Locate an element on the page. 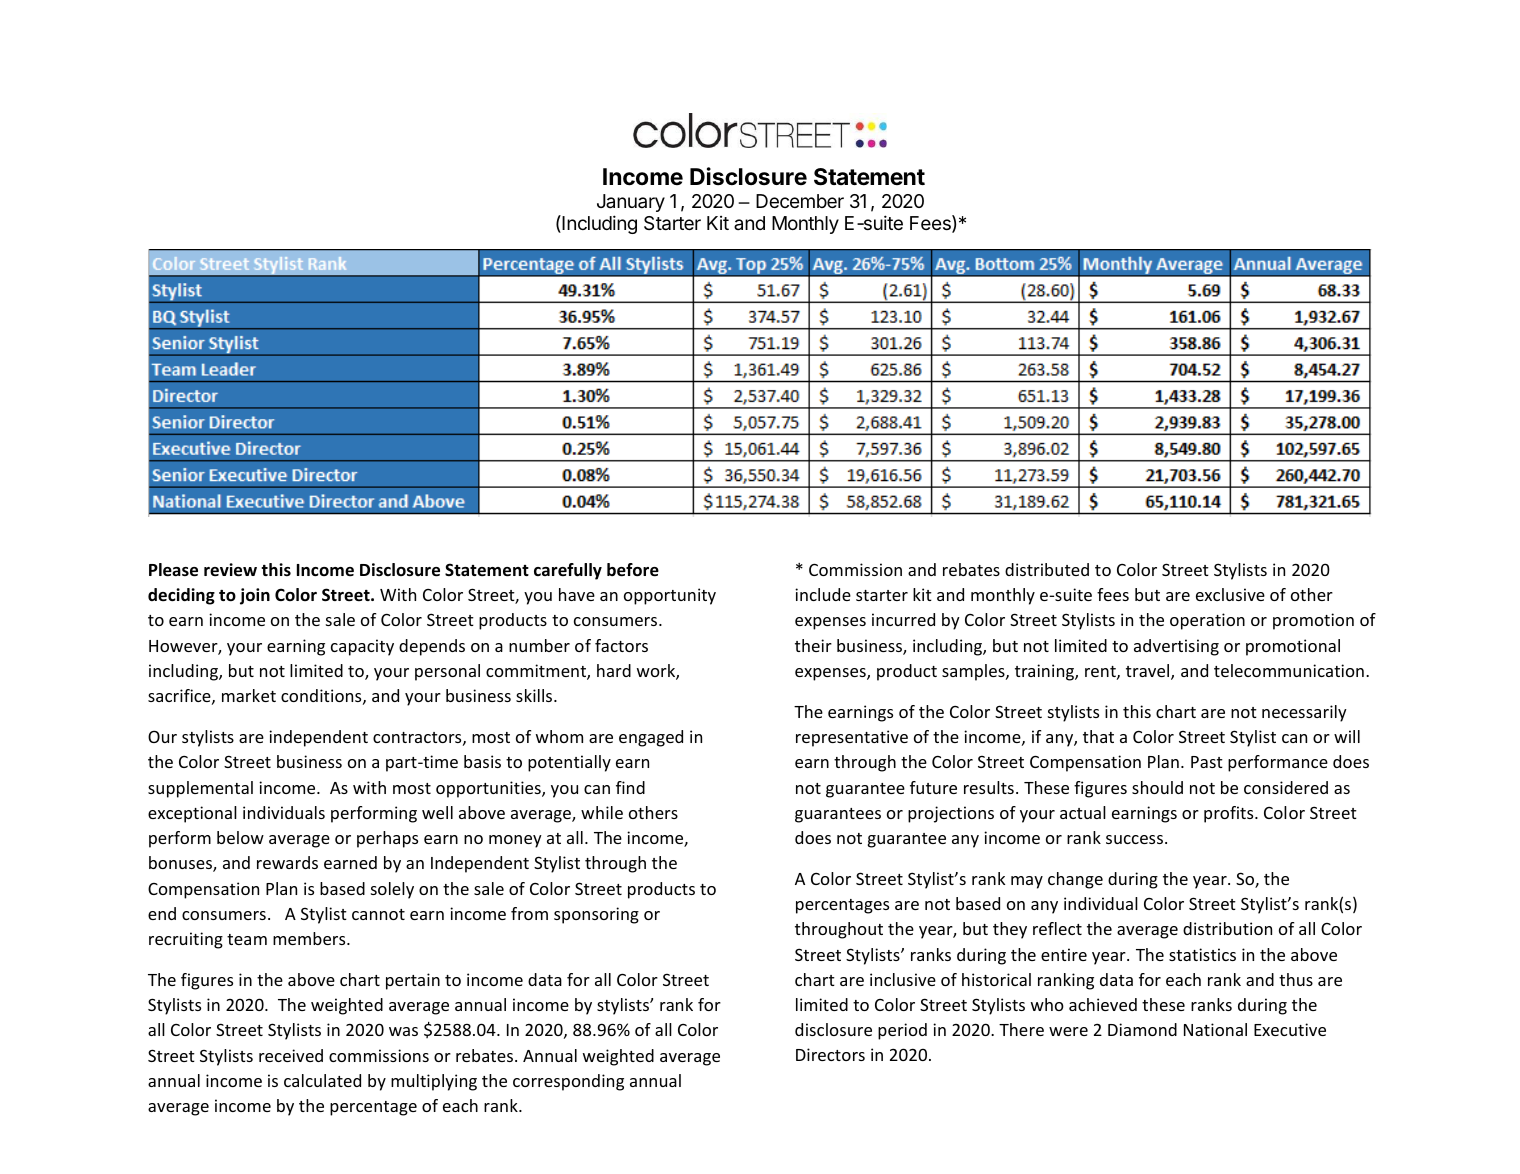  received is located at coordinates (291, 1055).
